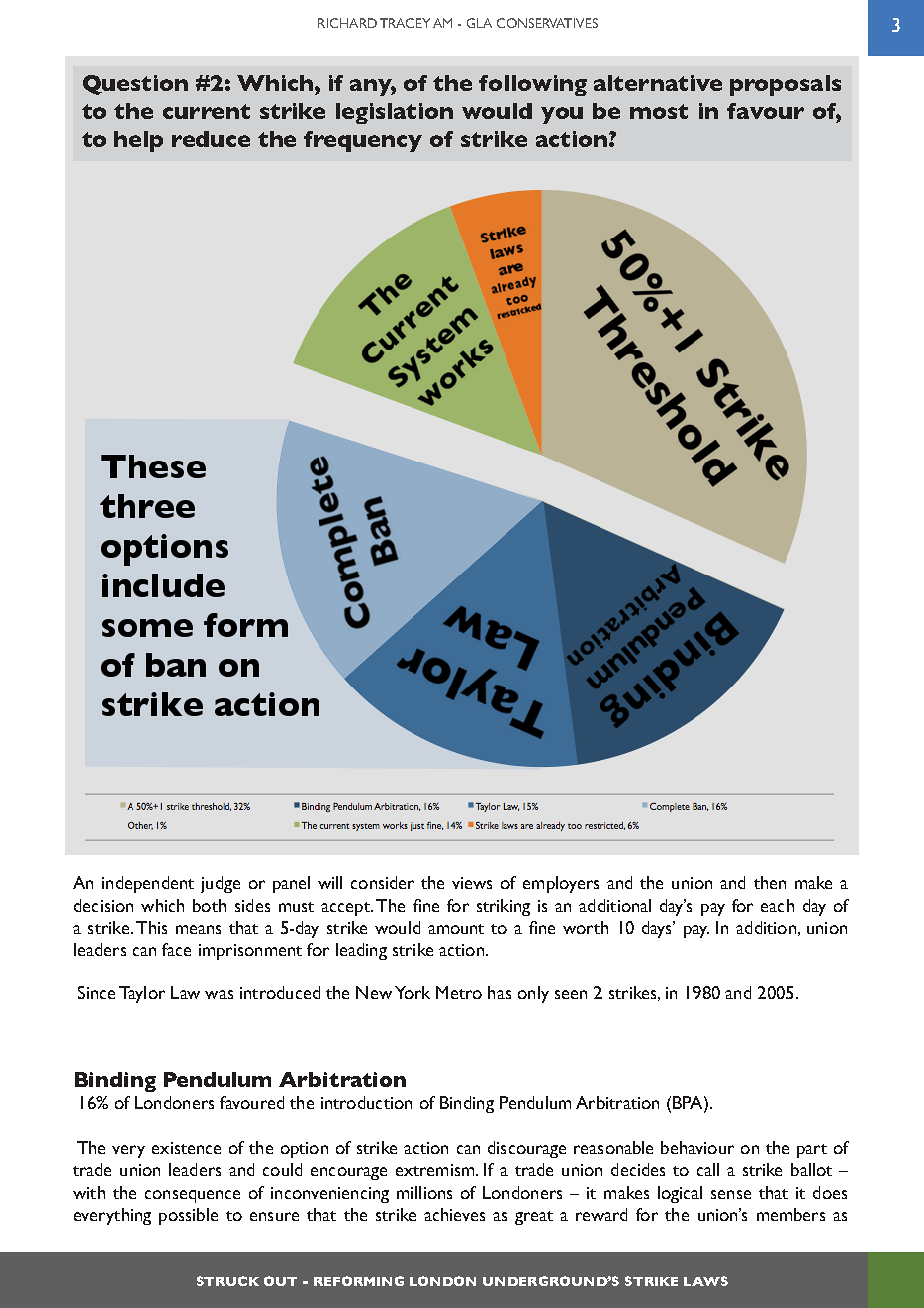 The width and height of the image is (924, 1308). What do you see at coordinates (785, 85) in the image?
I see `proposals` at bounding box center [785, 85].
